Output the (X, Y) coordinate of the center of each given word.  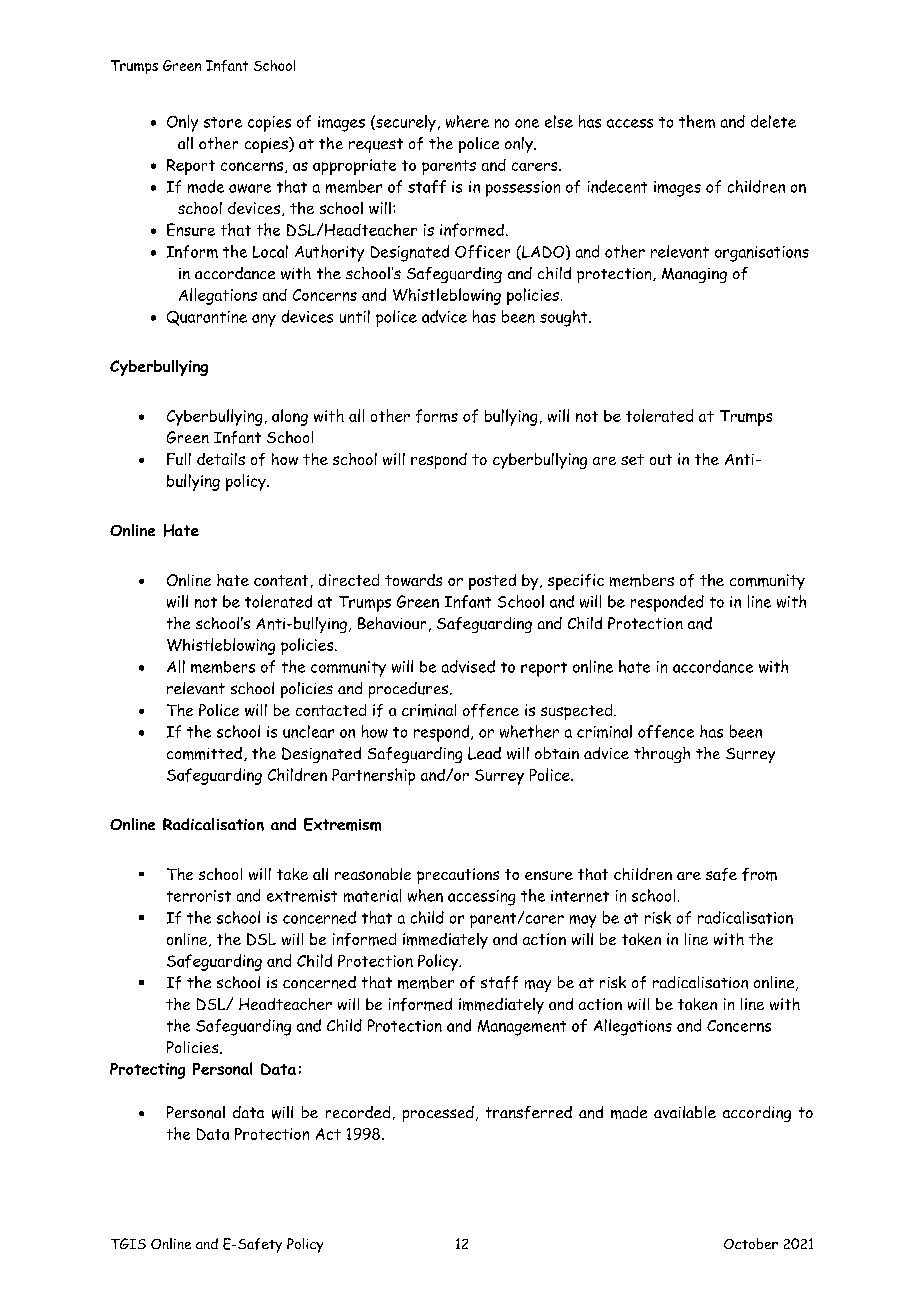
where (467, 121)
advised (468, 666)
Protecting (147, 1071)
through (662, 755)
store (223, 122)
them (697, 121)
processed (438, 1114)
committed (204, 753)
